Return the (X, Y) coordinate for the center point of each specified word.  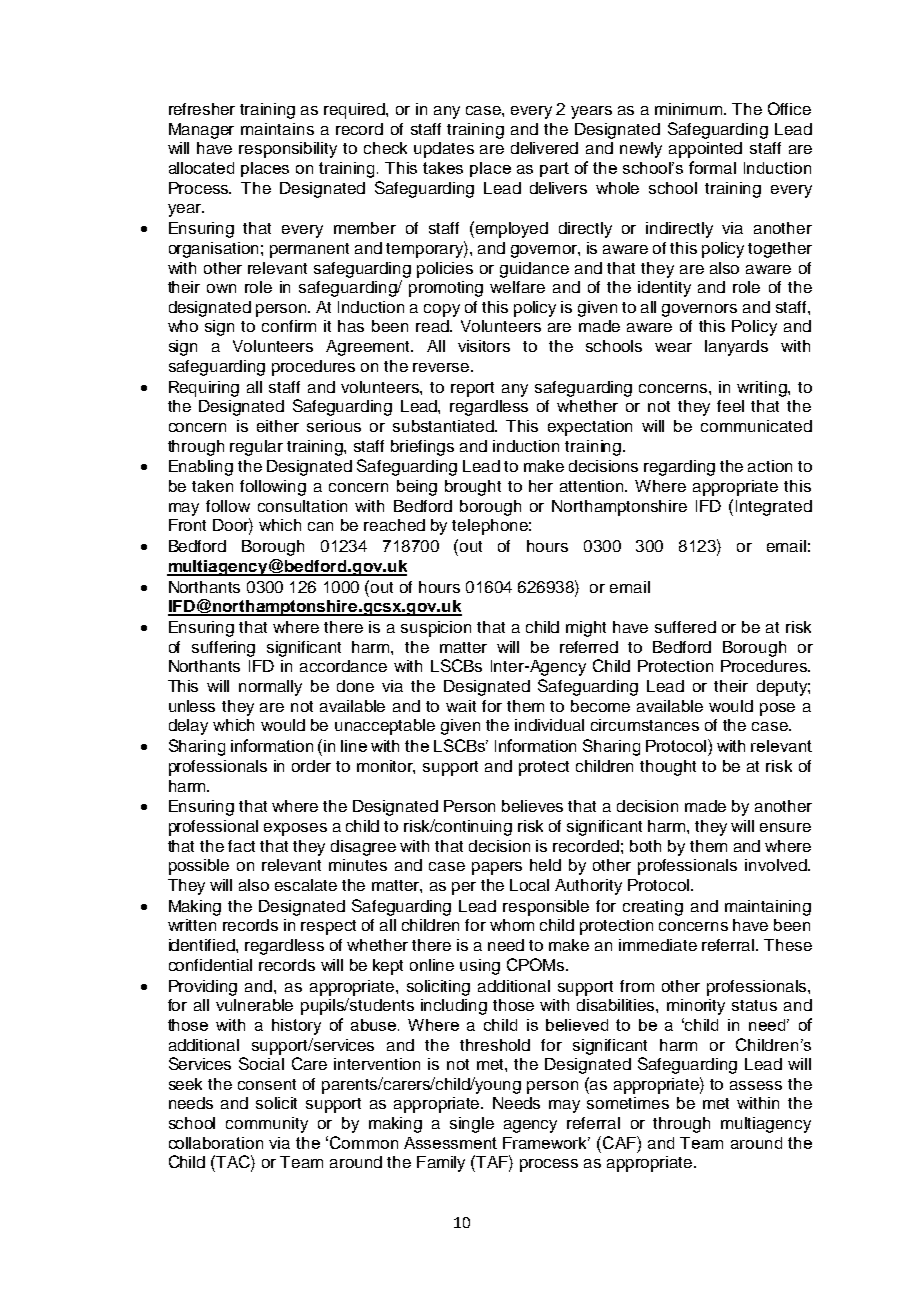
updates (444, 150)
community (267, 1125)
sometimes (628, 1103)
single (472, 1125)
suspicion (436, 629)
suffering (223, 649)
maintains (277, 129)
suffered (685, 627)
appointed (705, 150)
